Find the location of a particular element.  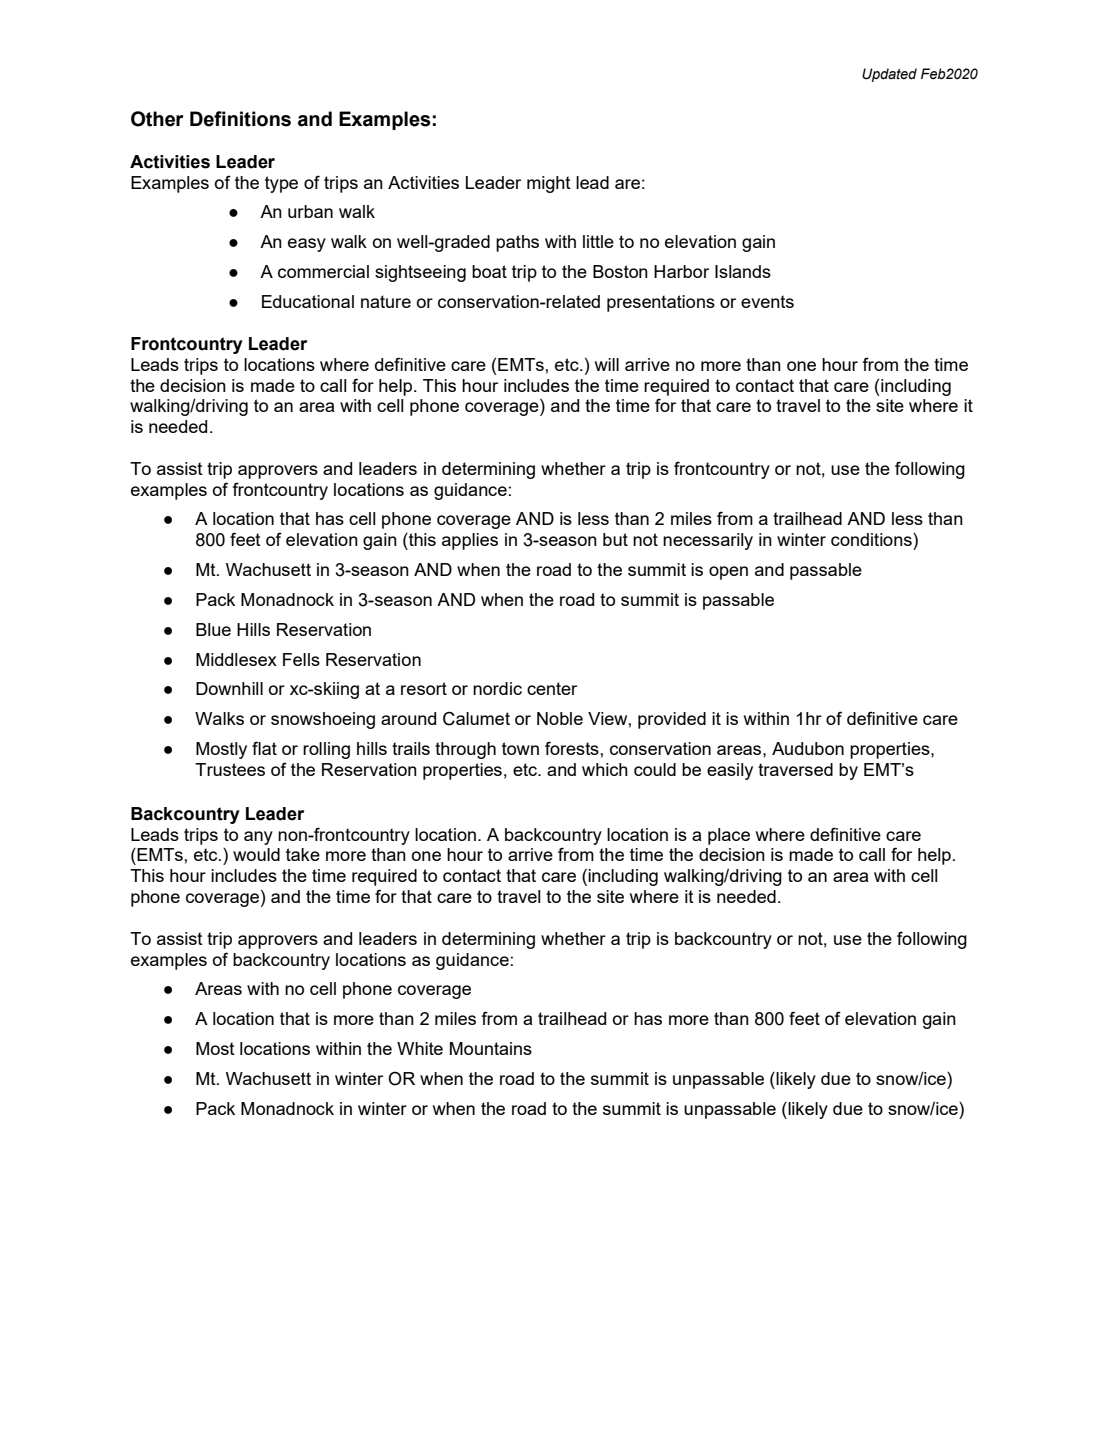

events is located at coordinates (767, 301).
